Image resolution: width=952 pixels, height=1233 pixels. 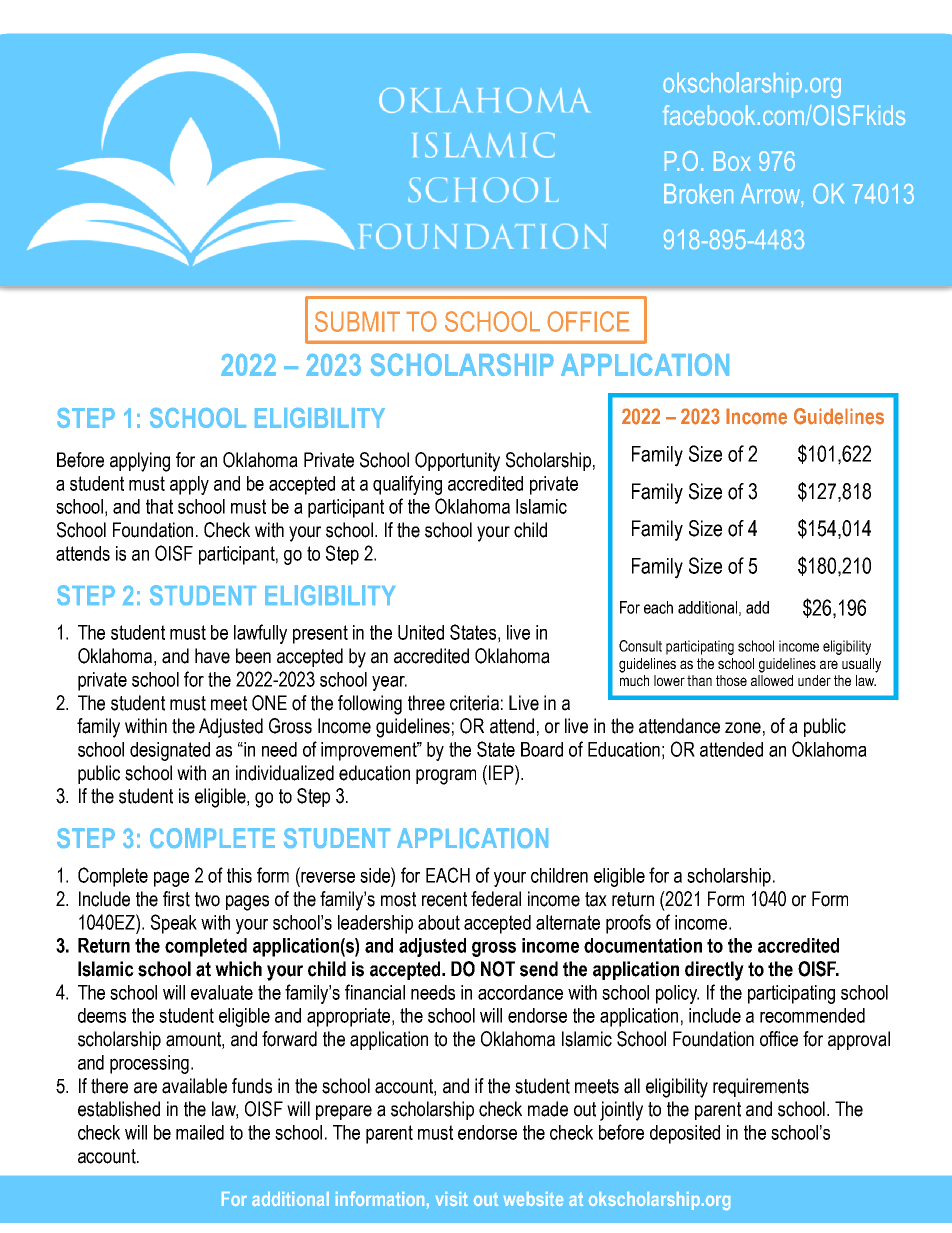 I want to click on visit, so click(x=452, y=1199).
